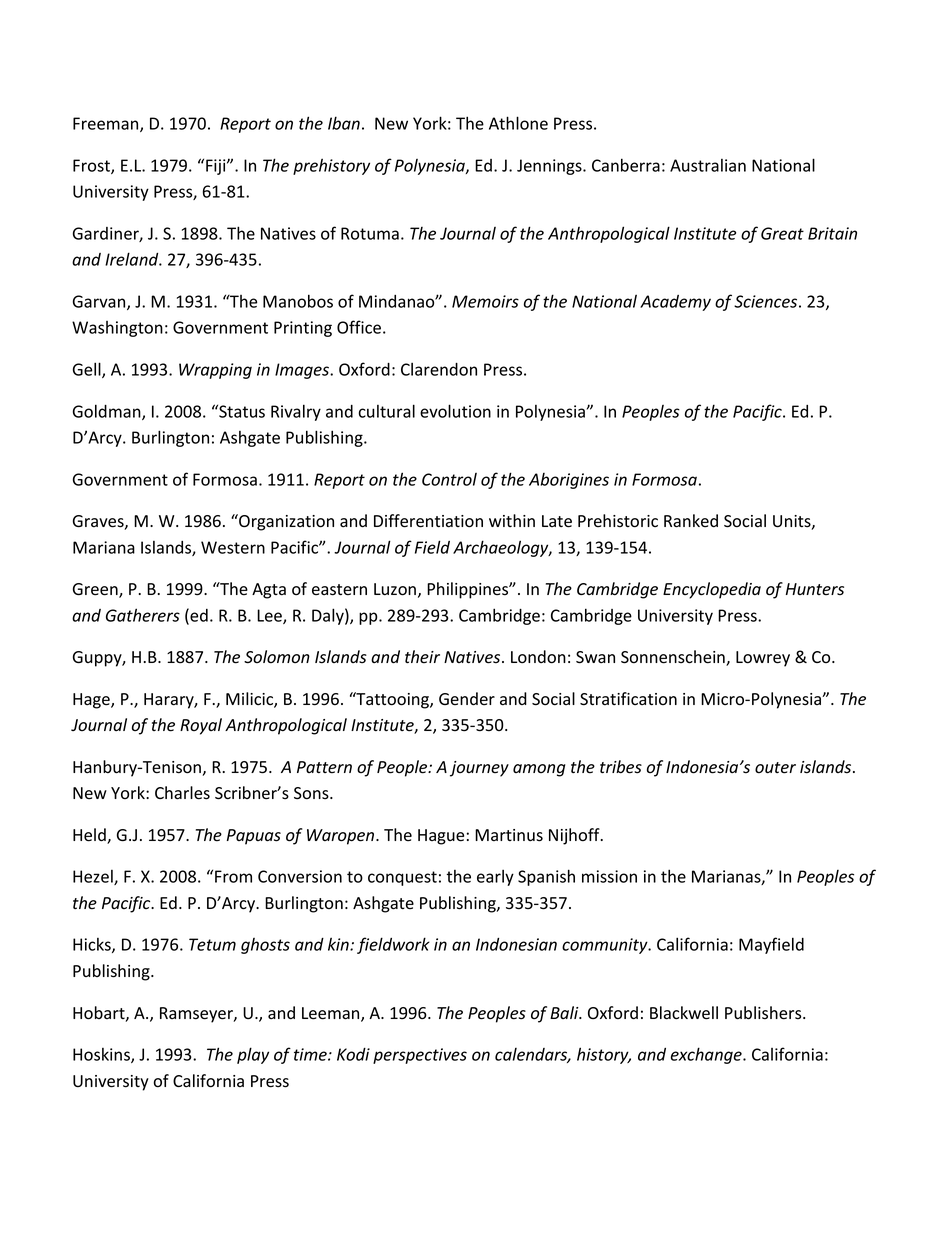 Image resolution: width=952 pixels, height=1233 pixels. I want to click on Hoskins, so click(102, 1055).
